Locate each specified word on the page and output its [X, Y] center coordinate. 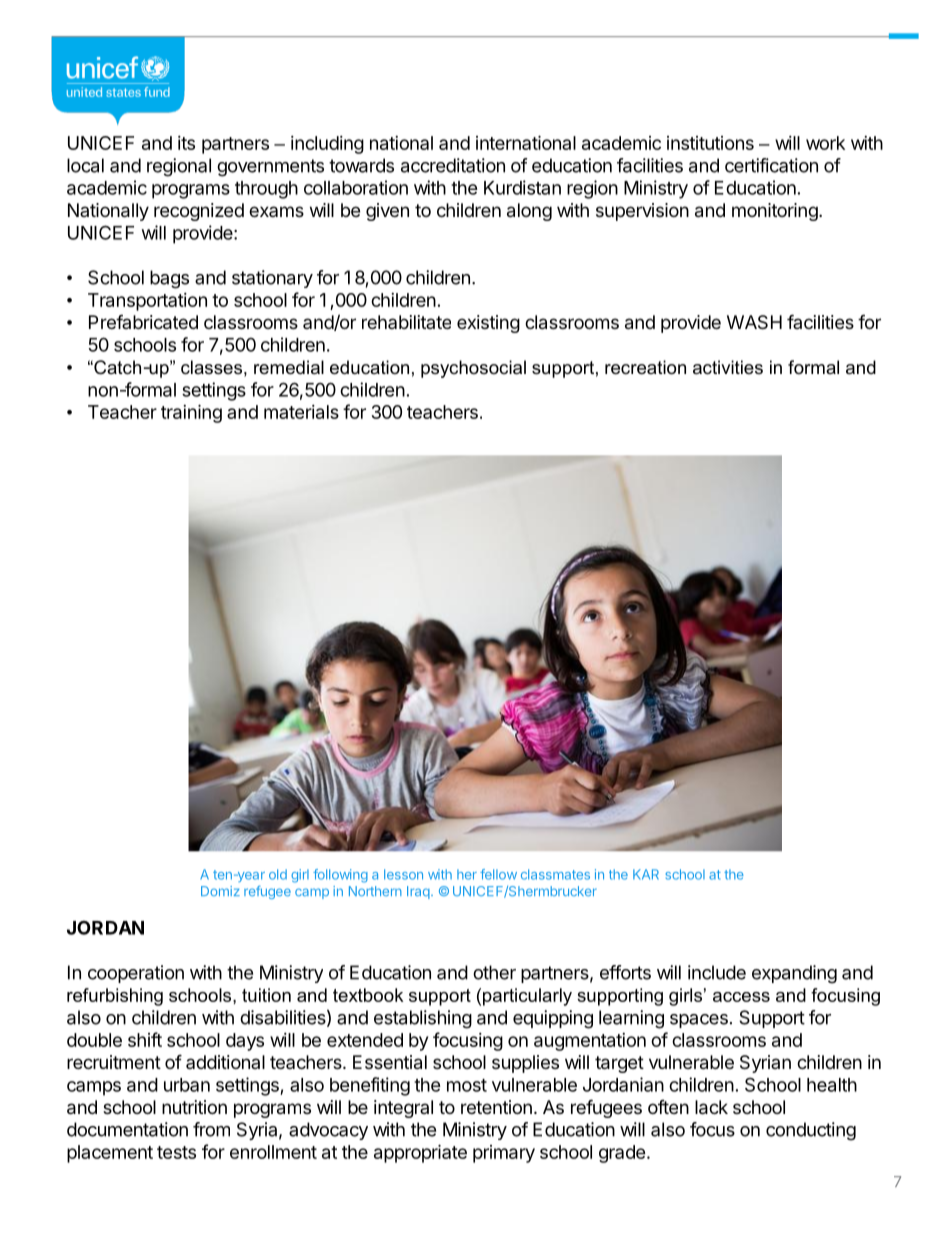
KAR [646, 874]
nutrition [194, 1107]
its [186, 143]
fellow [498, 874]
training [191, 413]
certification [771, 165]
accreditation [453, 165]
